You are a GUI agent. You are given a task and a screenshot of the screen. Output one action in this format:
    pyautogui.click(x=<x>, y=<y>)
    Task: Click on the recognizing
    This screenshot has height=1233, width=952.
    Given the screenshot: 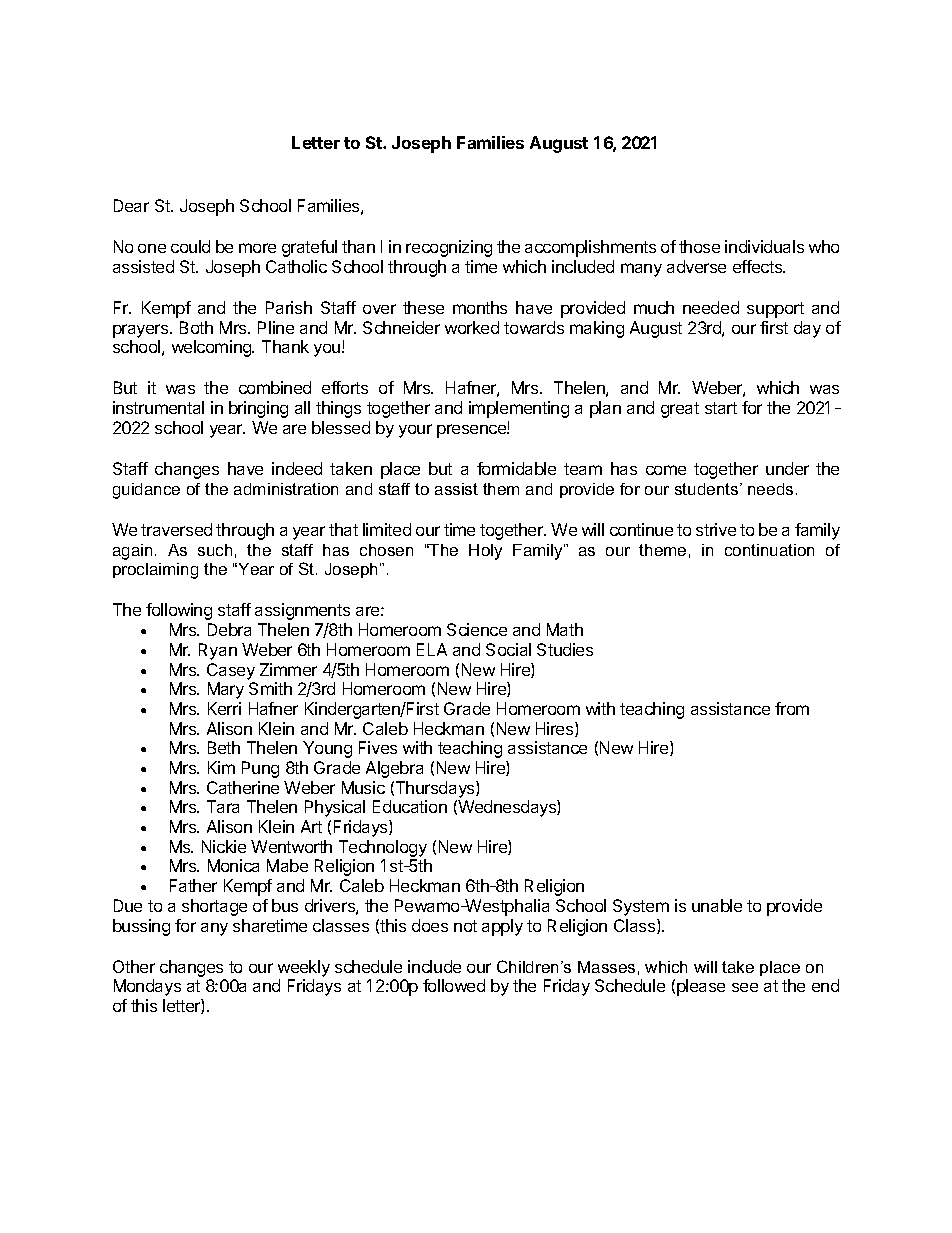 What is the action you would take?
    pyautogui.click(x=449, y=248)
